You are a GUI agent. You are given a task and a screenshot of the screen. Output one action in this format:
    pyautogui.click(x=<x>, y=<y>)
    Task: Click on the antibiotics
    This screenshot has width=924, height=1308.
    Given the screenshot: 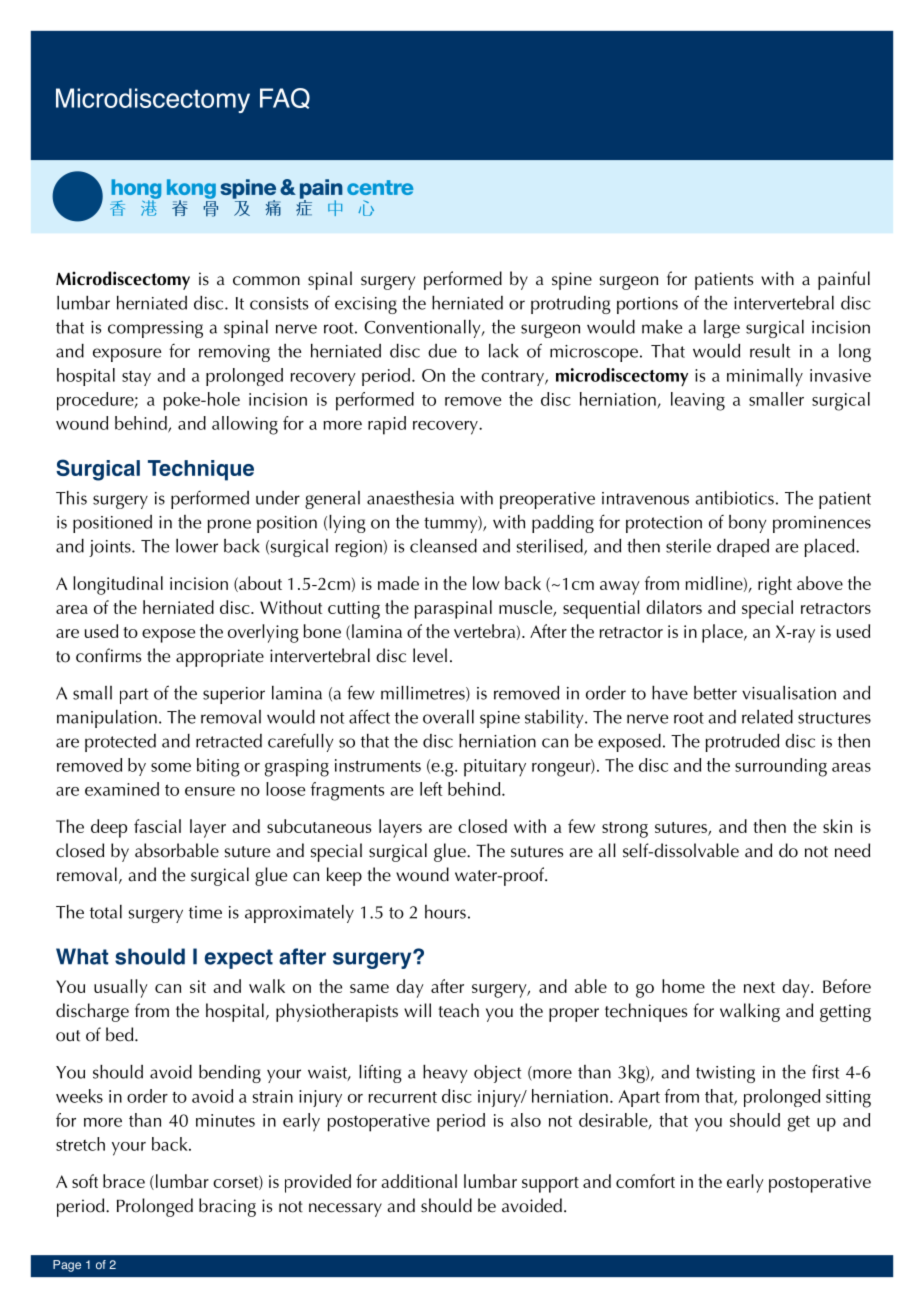 What is the action you would take?
    pyautogui.click(x=734, y=498)
